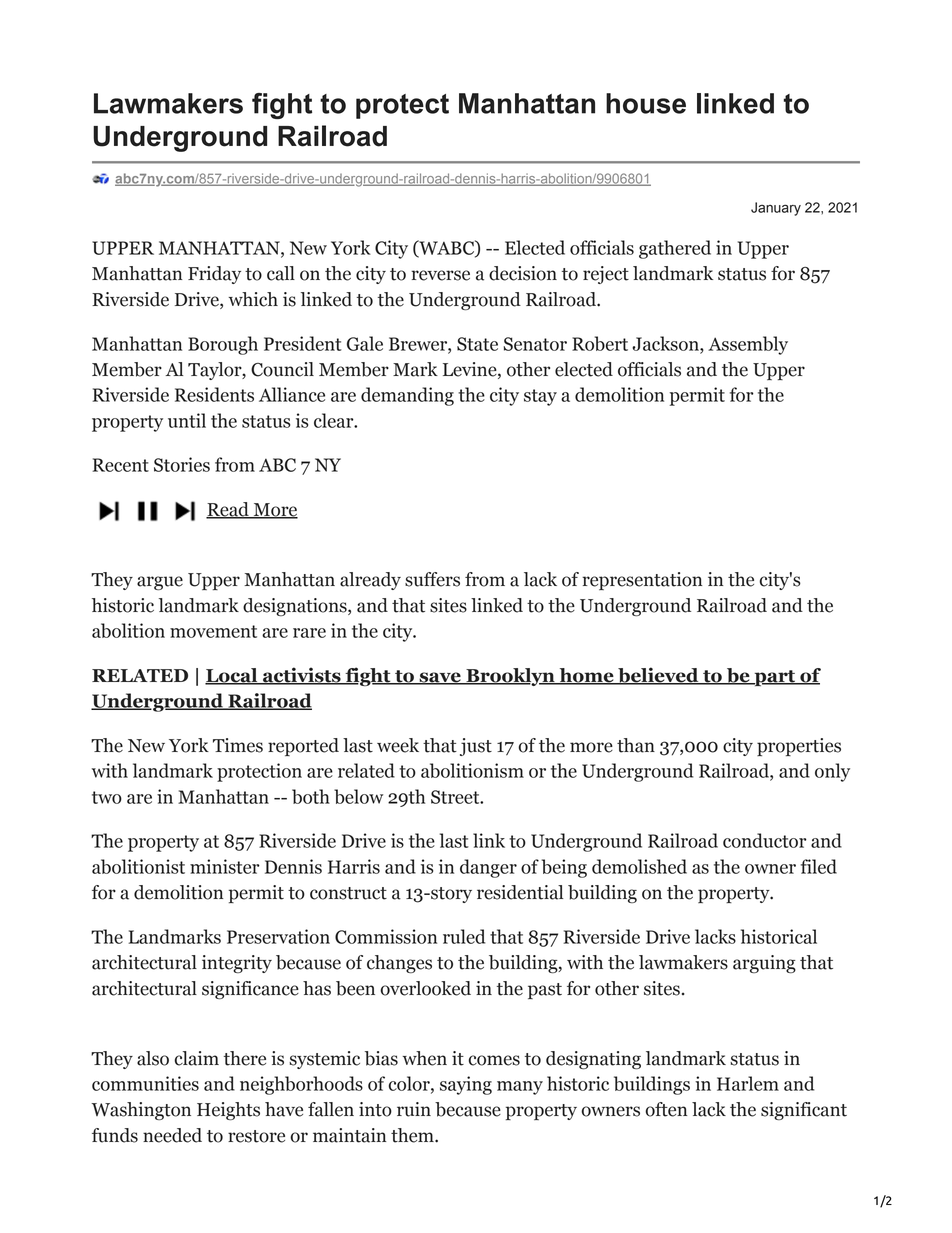  What do you see at coordinates (225, 866) in the screenshot?
I see `minister` at bounding box center [225, 866].
